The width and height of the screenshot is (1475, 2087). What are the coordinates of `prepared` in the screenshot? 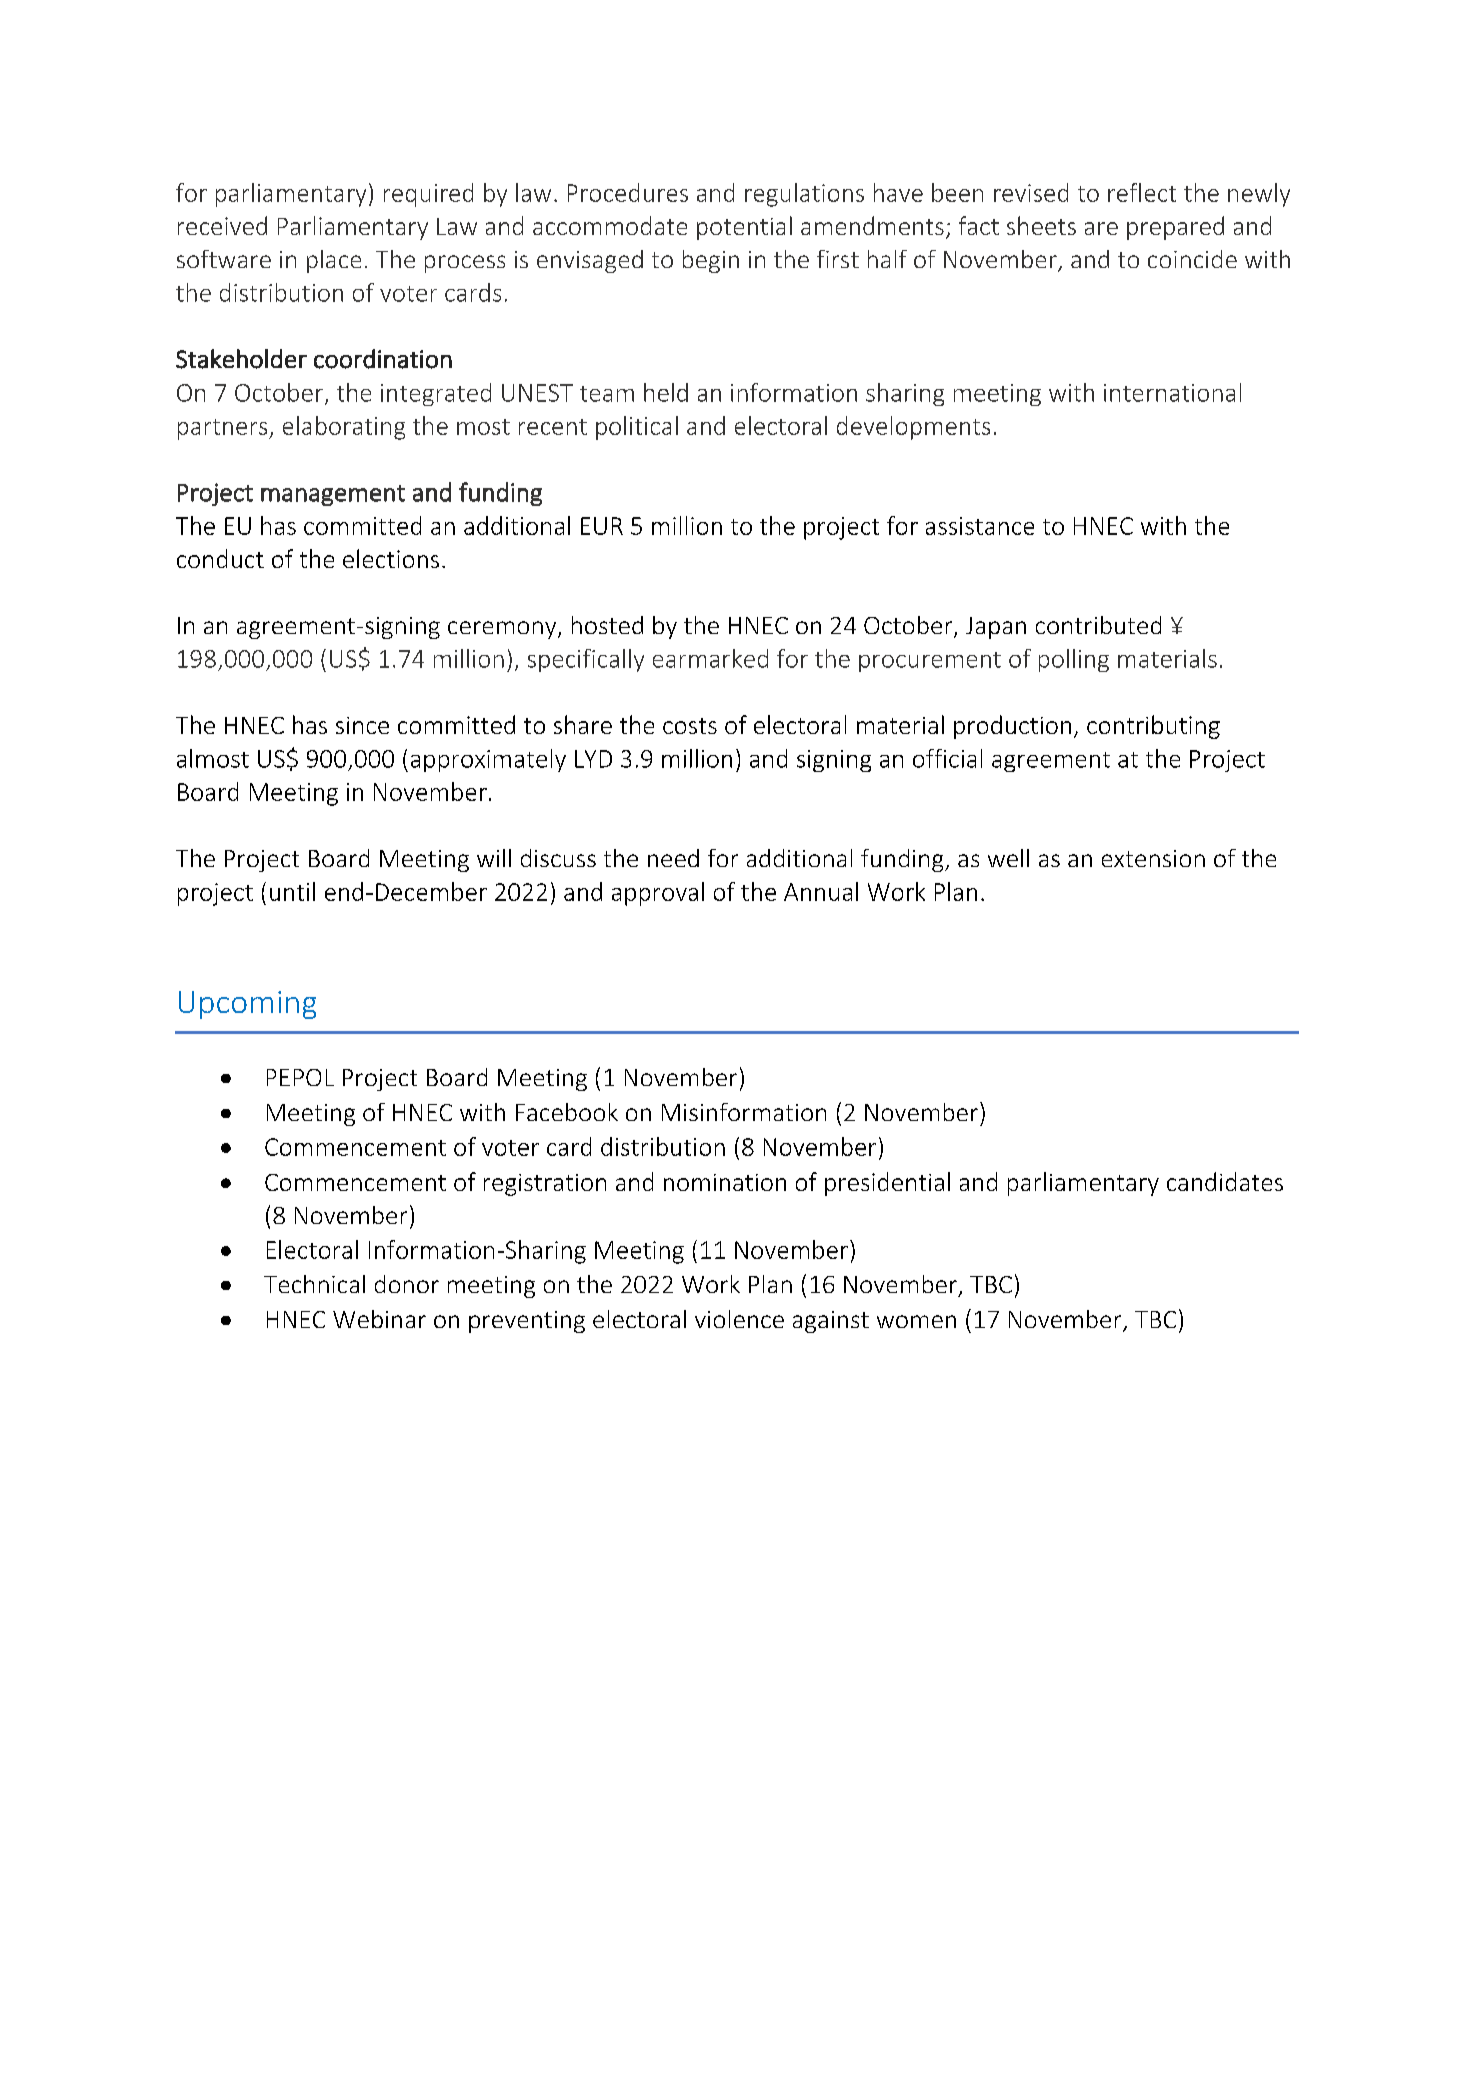 It's located at (1175, 228).
